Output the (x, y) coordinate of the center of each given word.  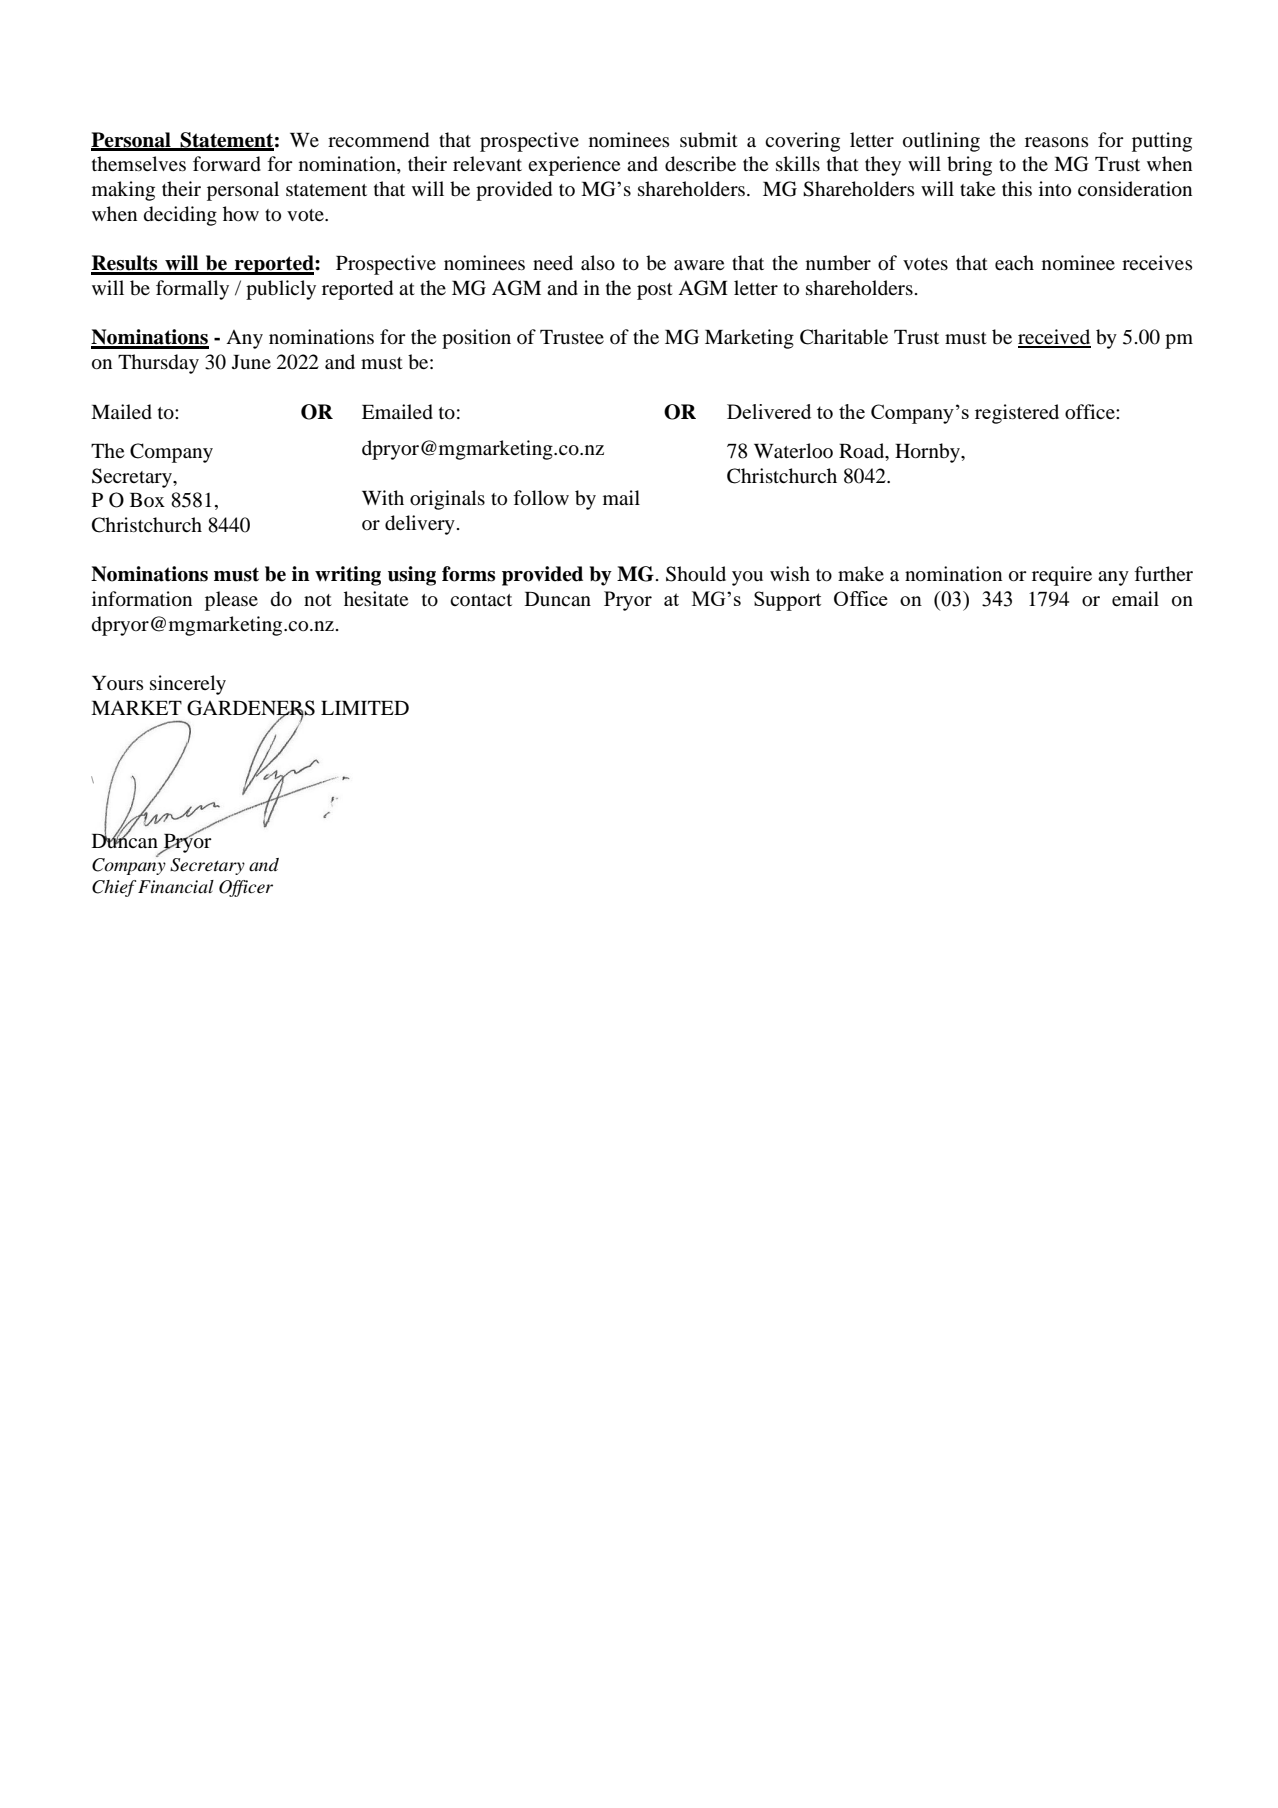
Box (147, 500)
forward (227, 164)
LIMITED (365, 708)
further (1163, 573)
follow (541, 498)
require (1062, 576)
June (251, 362)
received (1054, 338)
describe (700, 164)
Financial (176, 886)
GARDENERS (251, 708)
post (655, 291)
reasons (1057, 142)
